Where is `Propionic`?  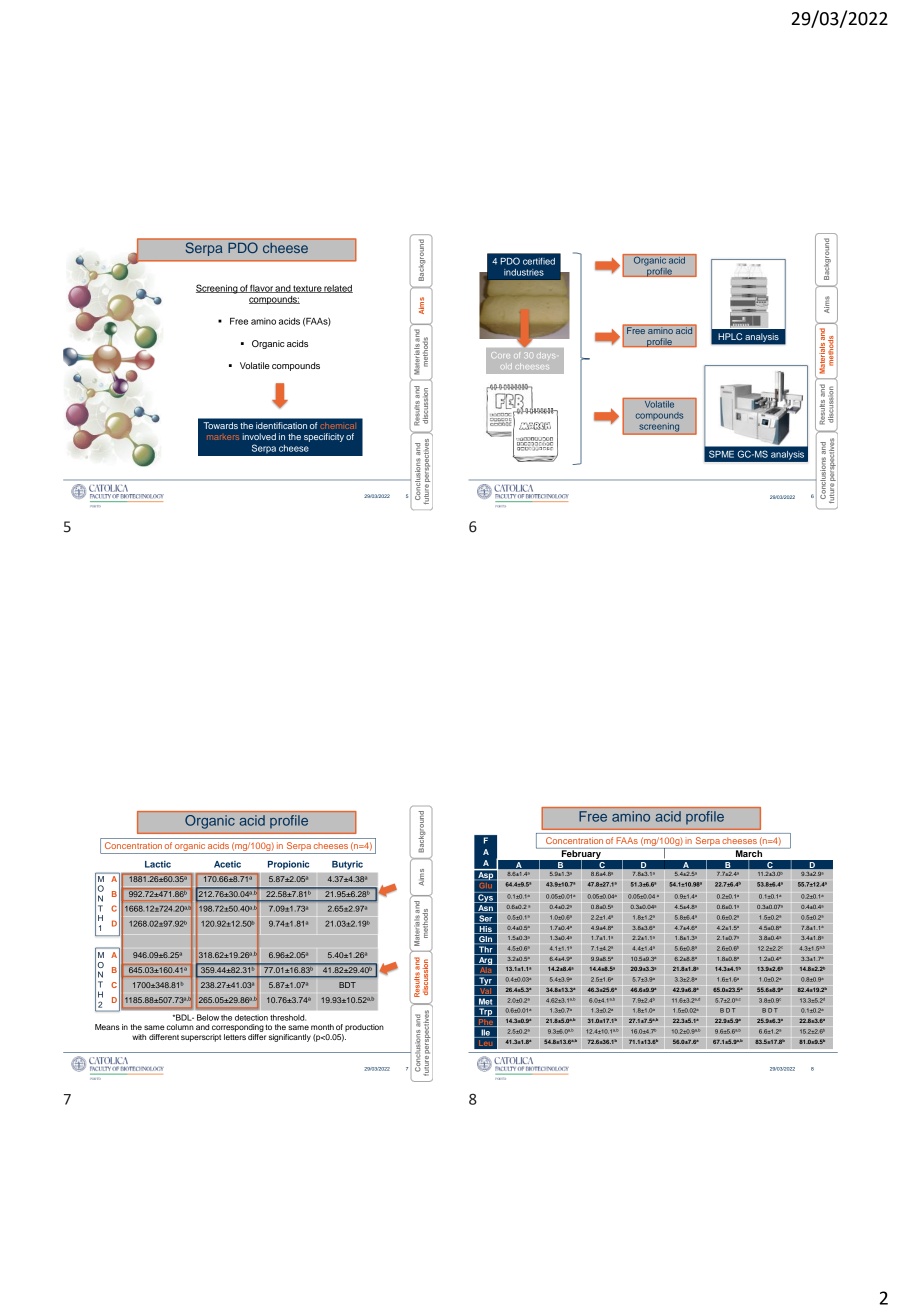
Propionic is located at coordinates (288, 865).
